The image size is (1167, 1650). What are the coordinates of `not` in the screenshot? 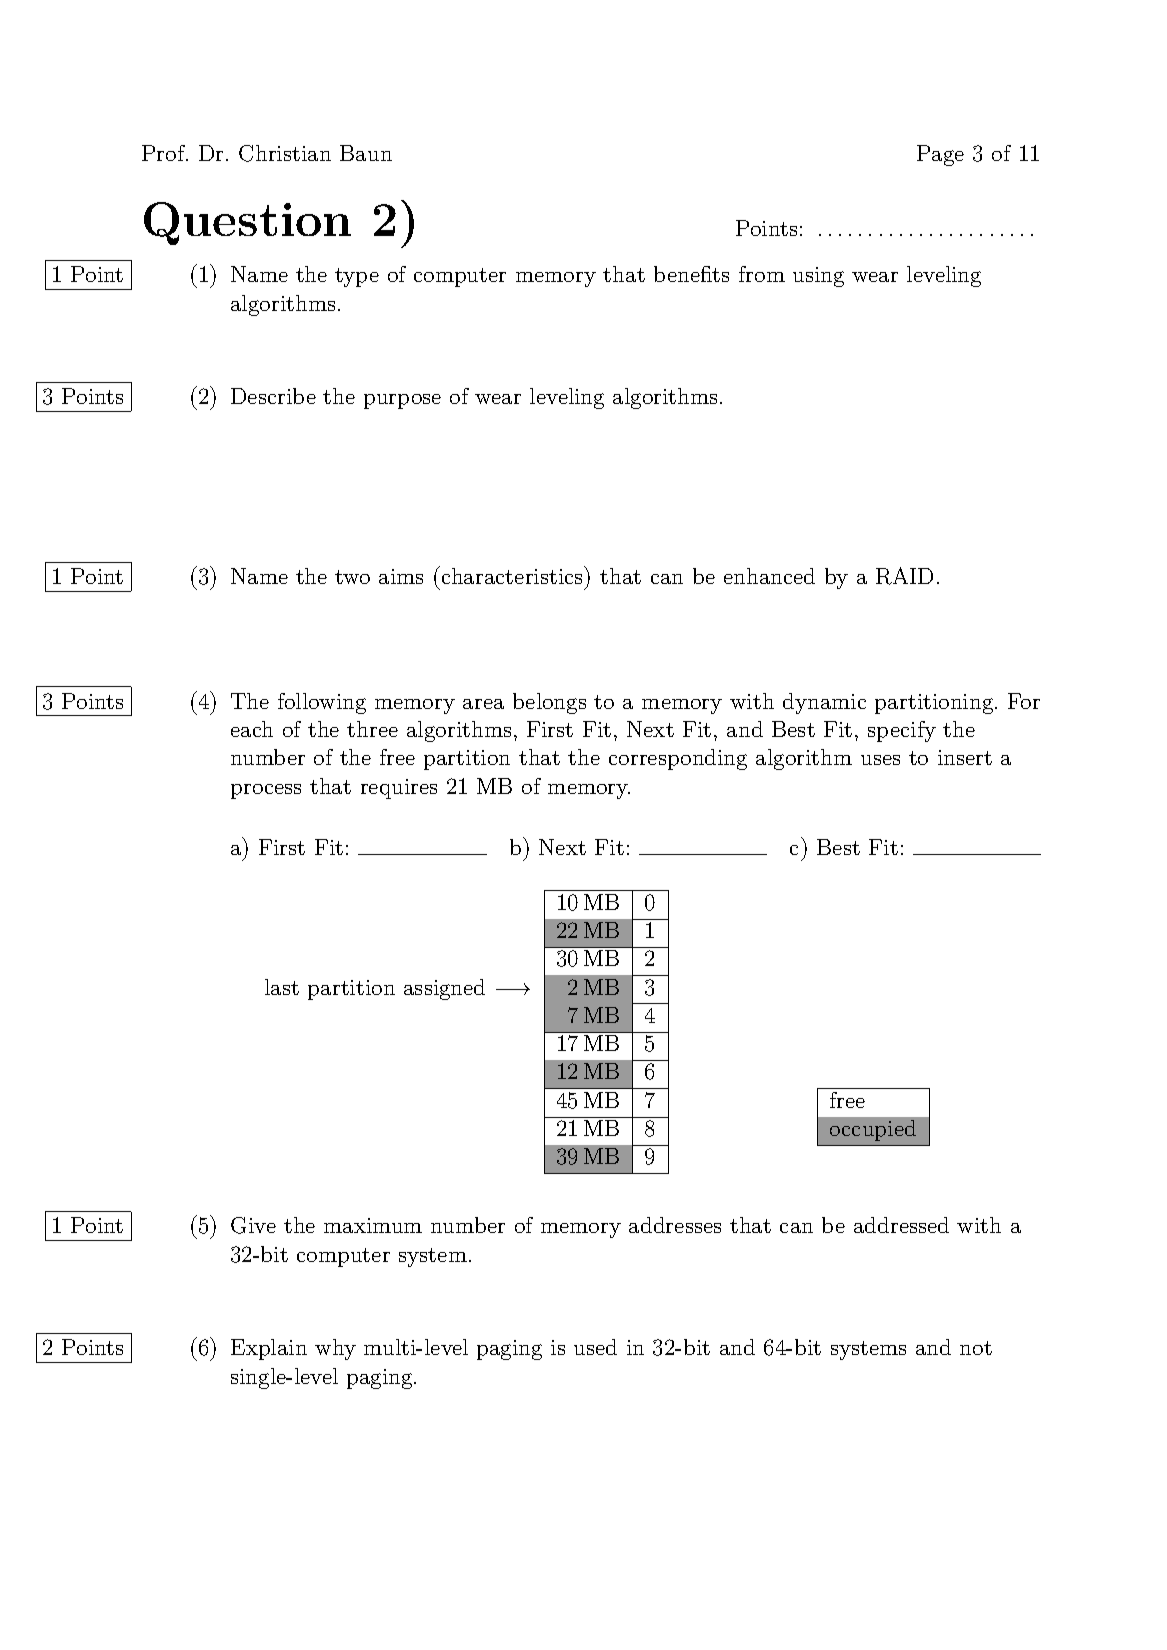 It's located at (976, 1348).
